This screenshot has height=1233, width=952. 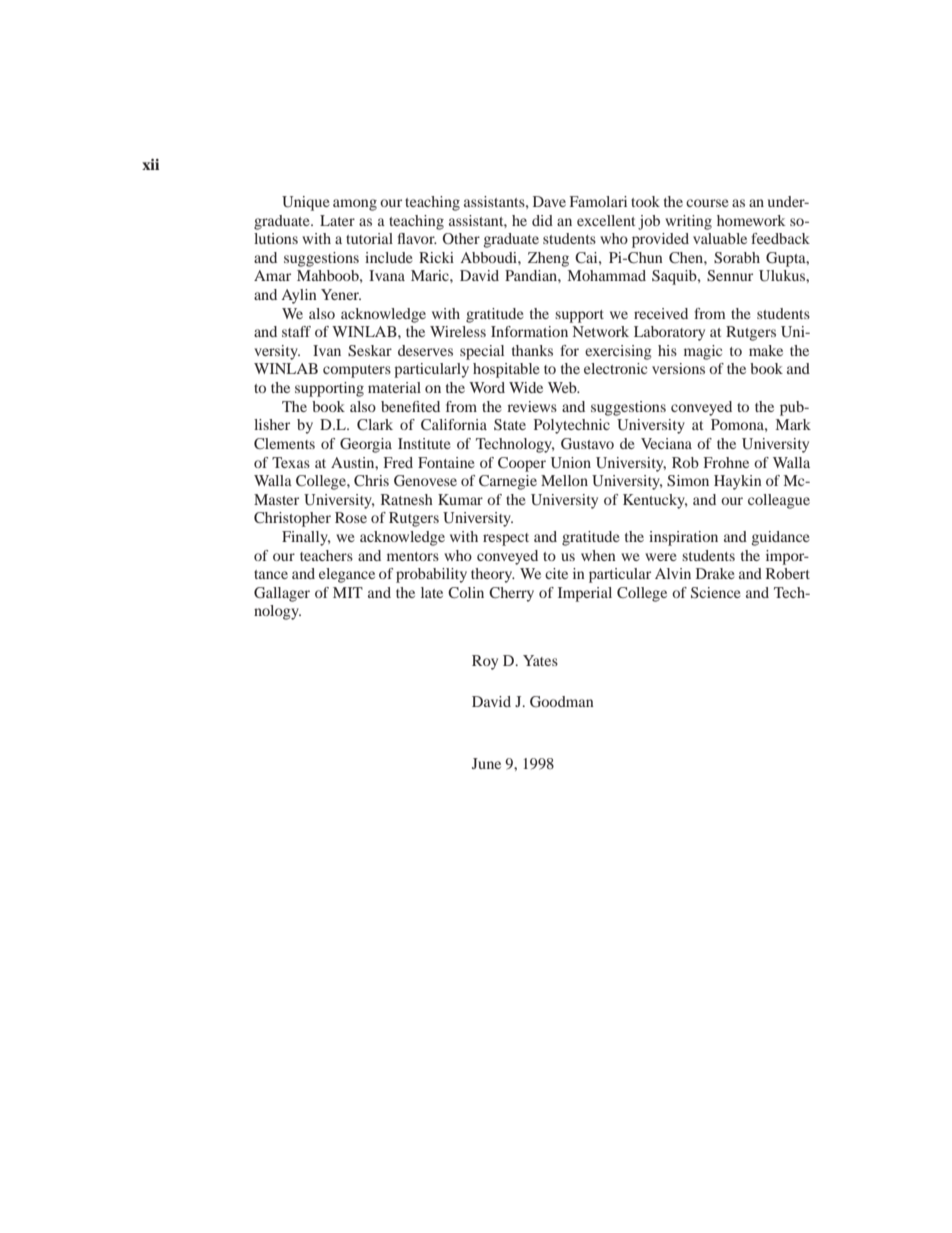 I want to click on course, so click(x=707, y=203).
